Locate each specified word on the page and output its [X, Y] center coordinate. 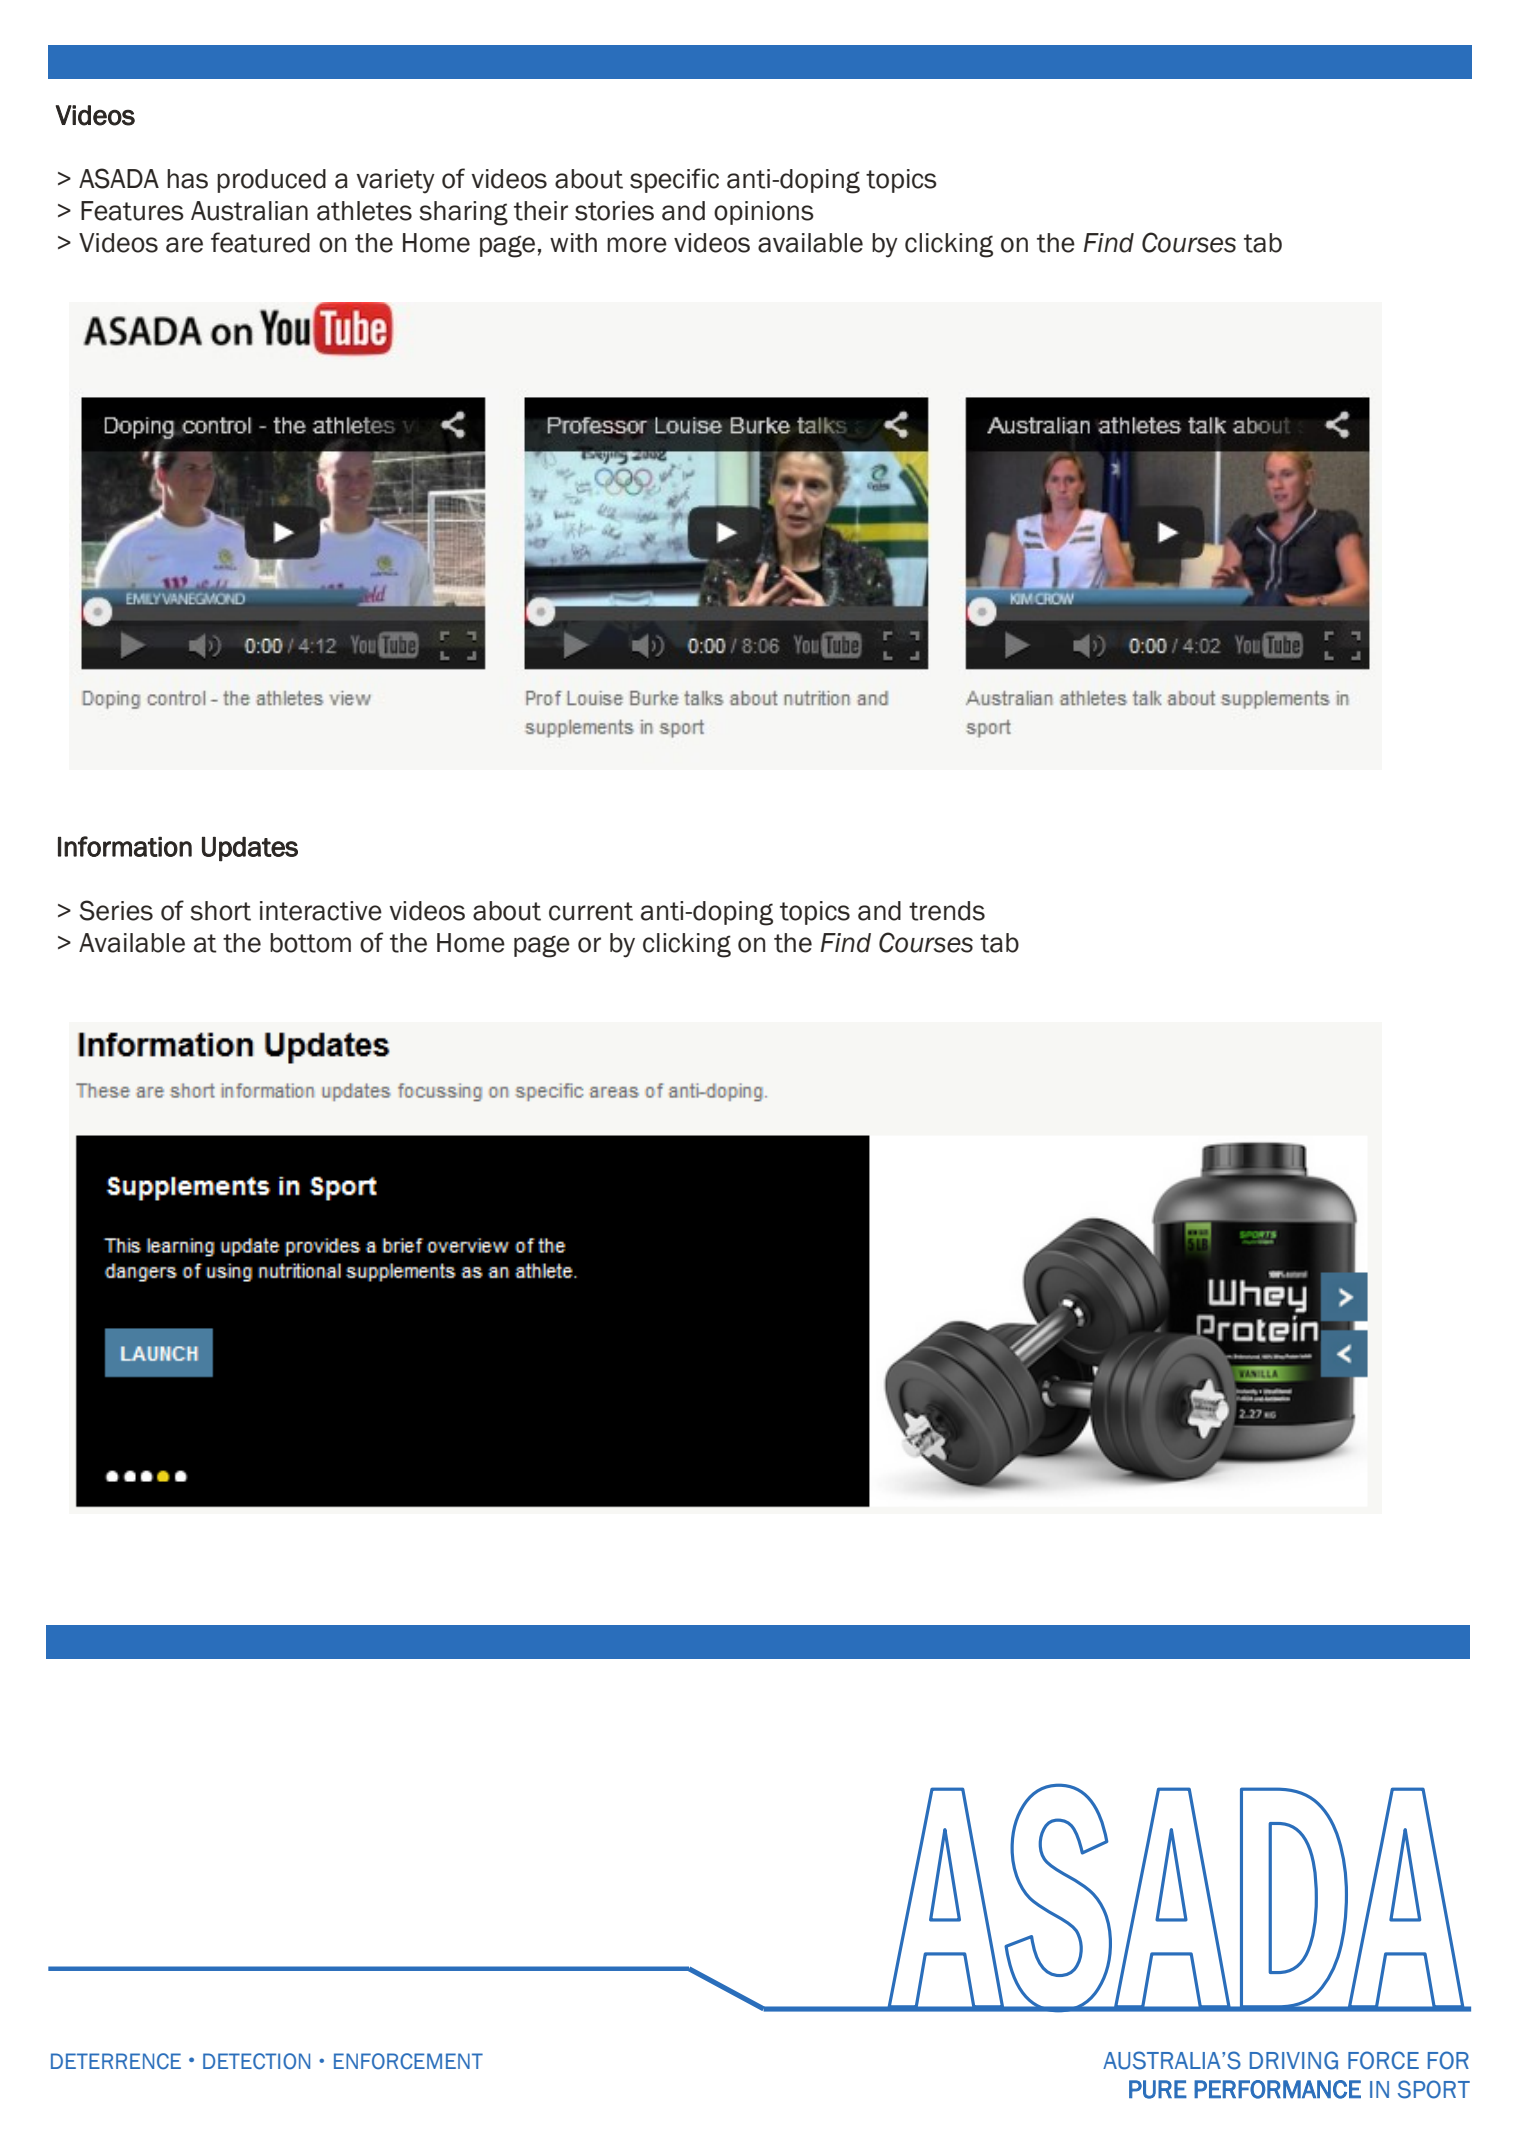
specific [674, 180]
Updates [250, 849]
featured [260, 242]
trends [947, 911]
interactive [321, 911]
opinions [764, 213]
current [591, 911]
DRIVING [1294, 2060]
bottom [310, 943]
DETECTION [256, 2061]
